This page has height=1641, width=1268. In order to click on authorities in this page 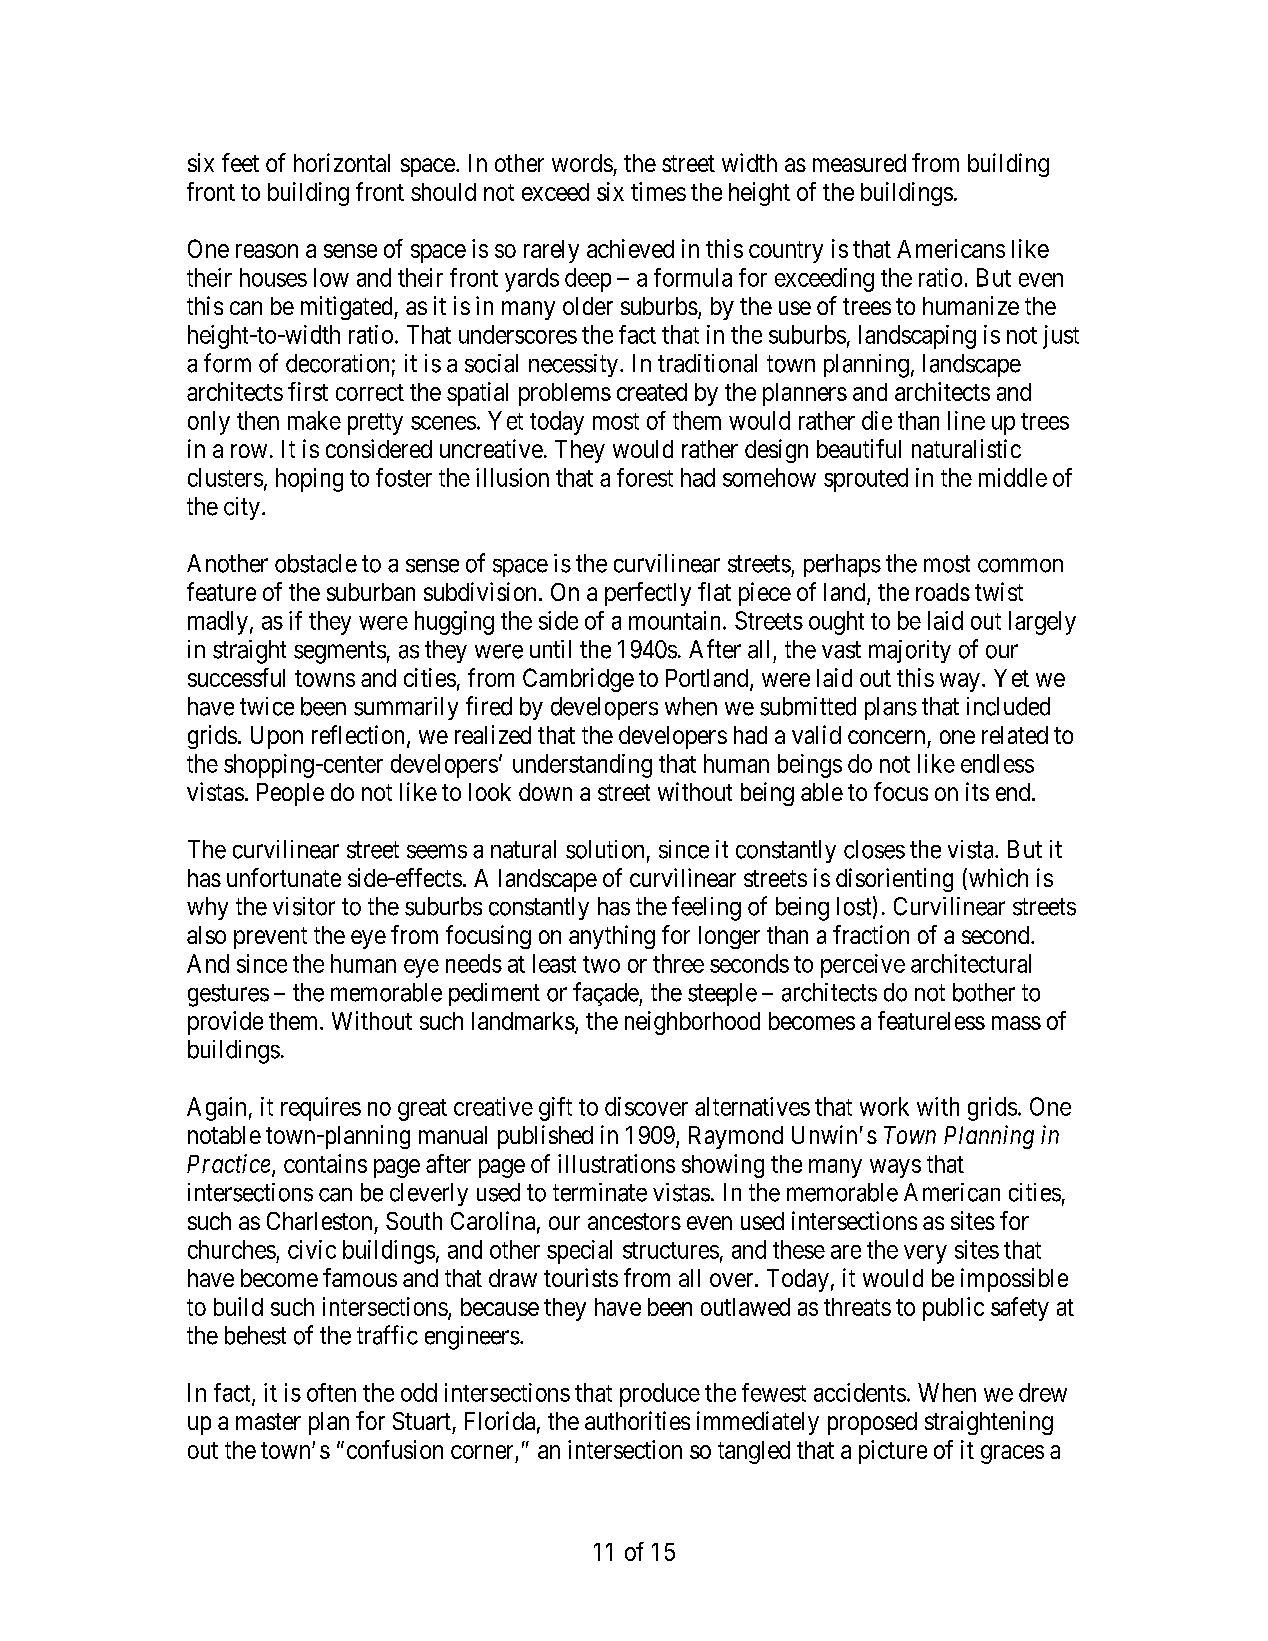, I will do `click(637, 1420)`.
